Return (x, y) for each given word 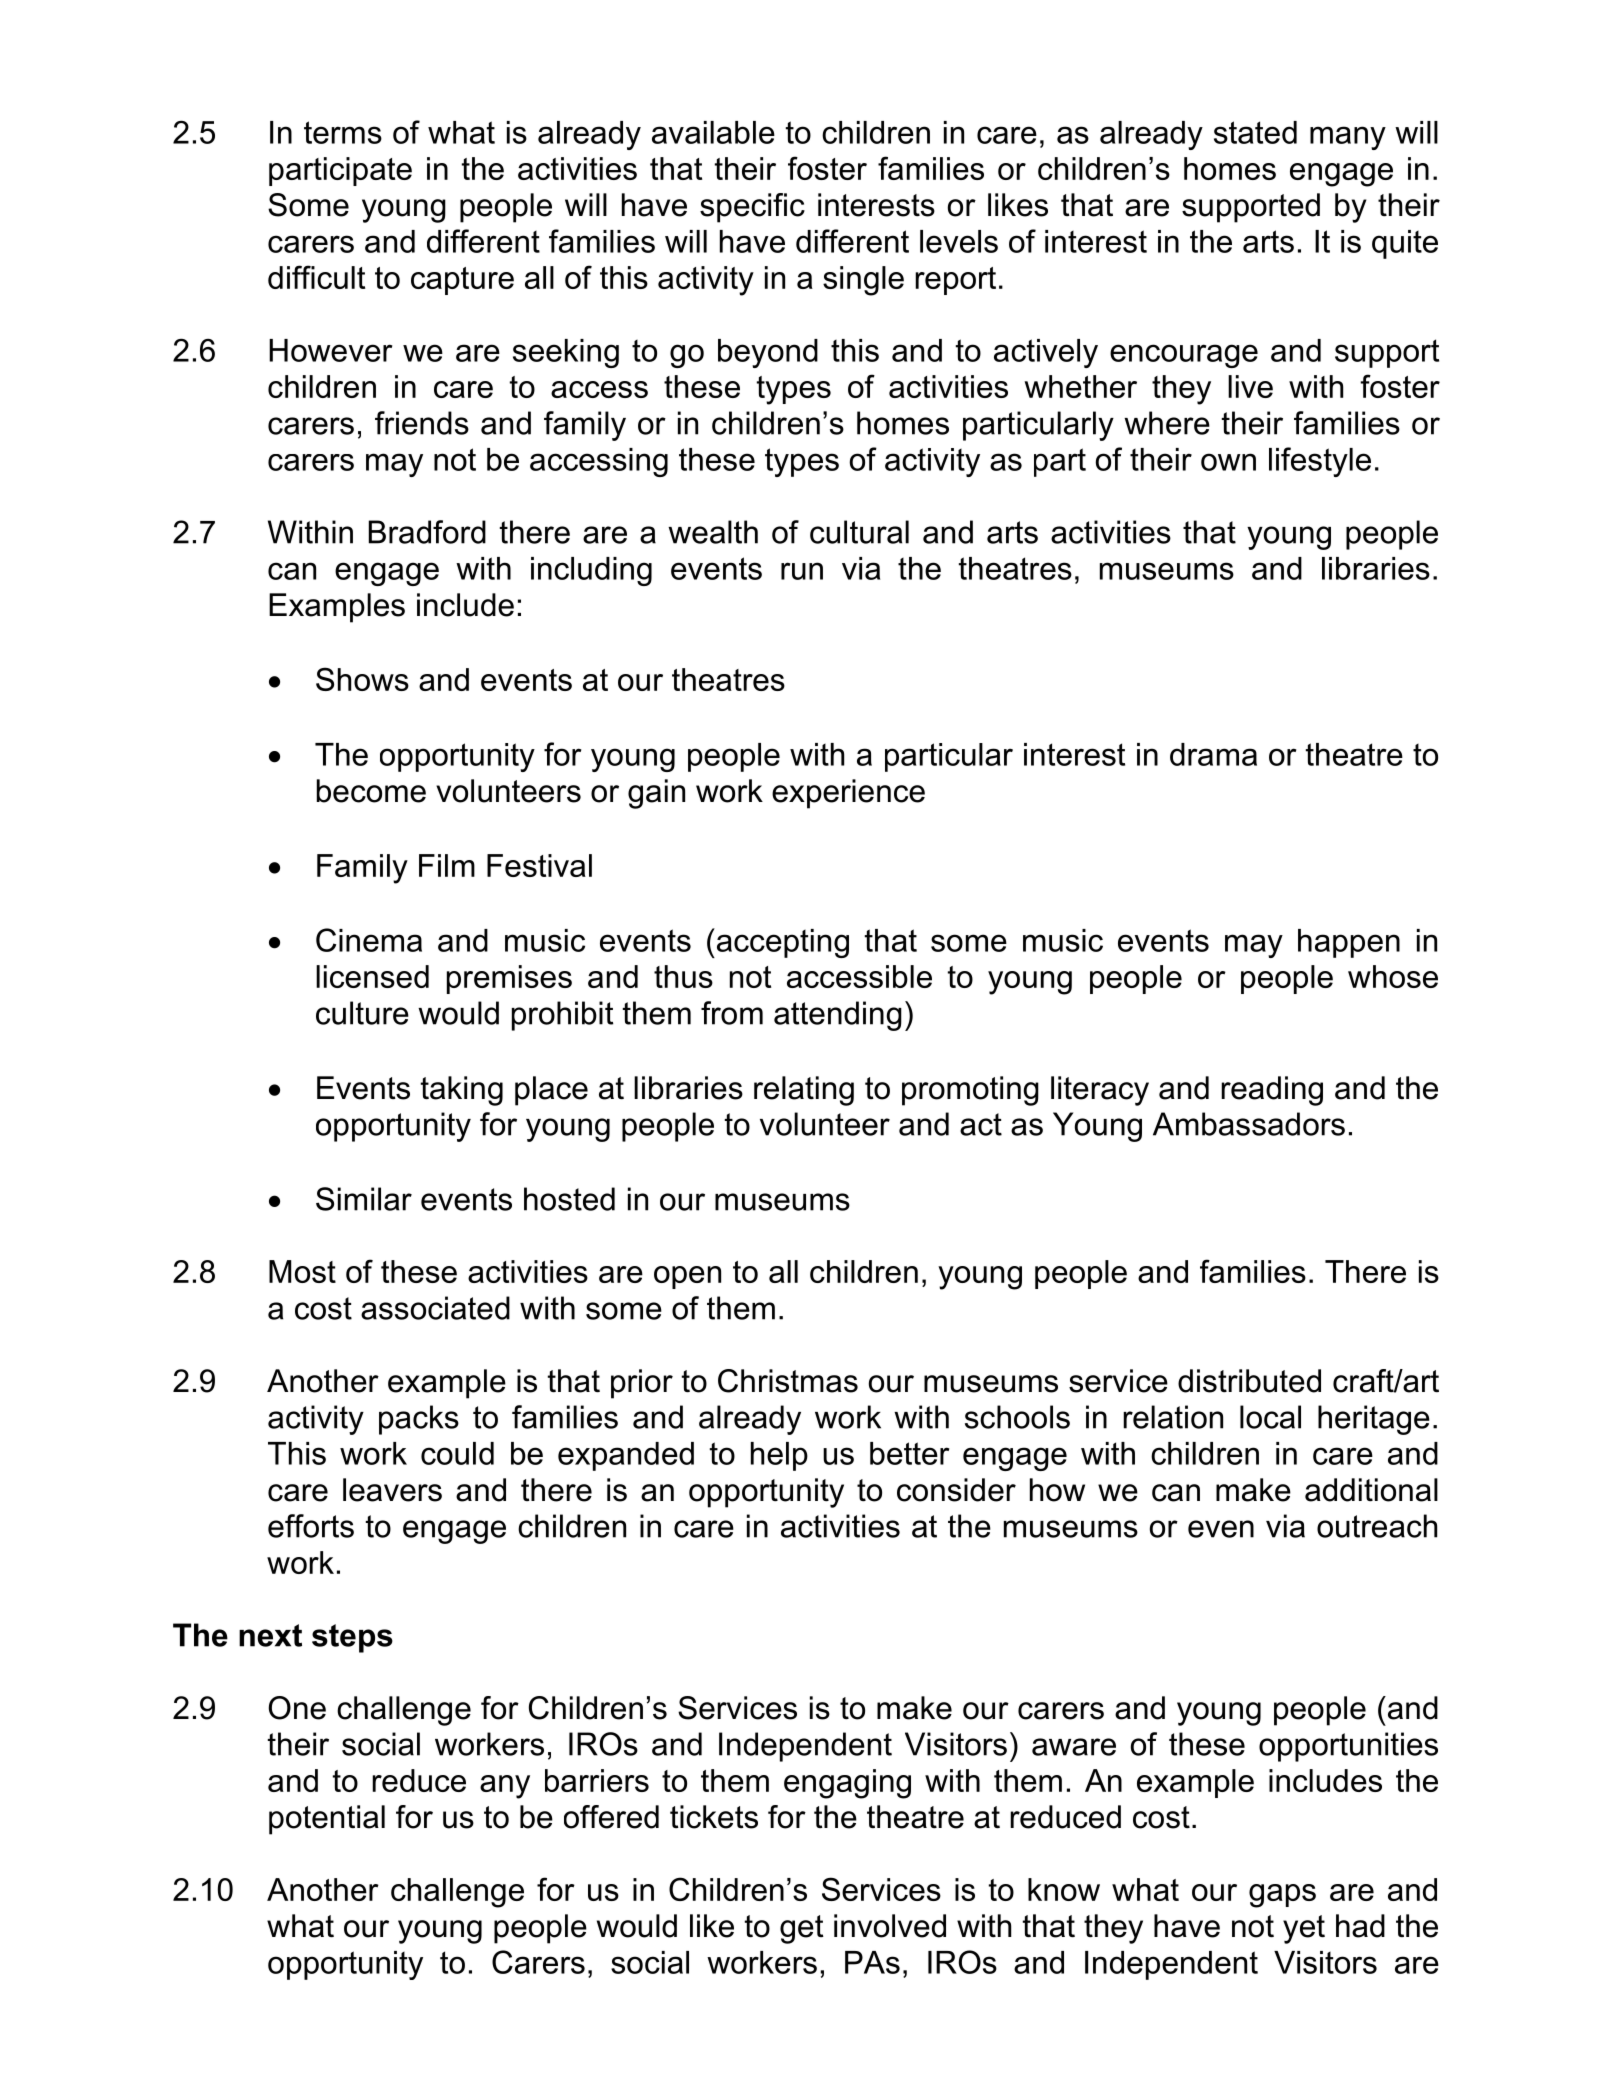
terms (343, 132)
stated (1255, 132)
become (371, 791)
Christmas (788, 1381)
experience (848, 794)
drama (1213, 754)
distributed (1249, 1381)
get (802, 1929)
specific (752, 208)
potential (327, 1820)
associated (435, 1308)
